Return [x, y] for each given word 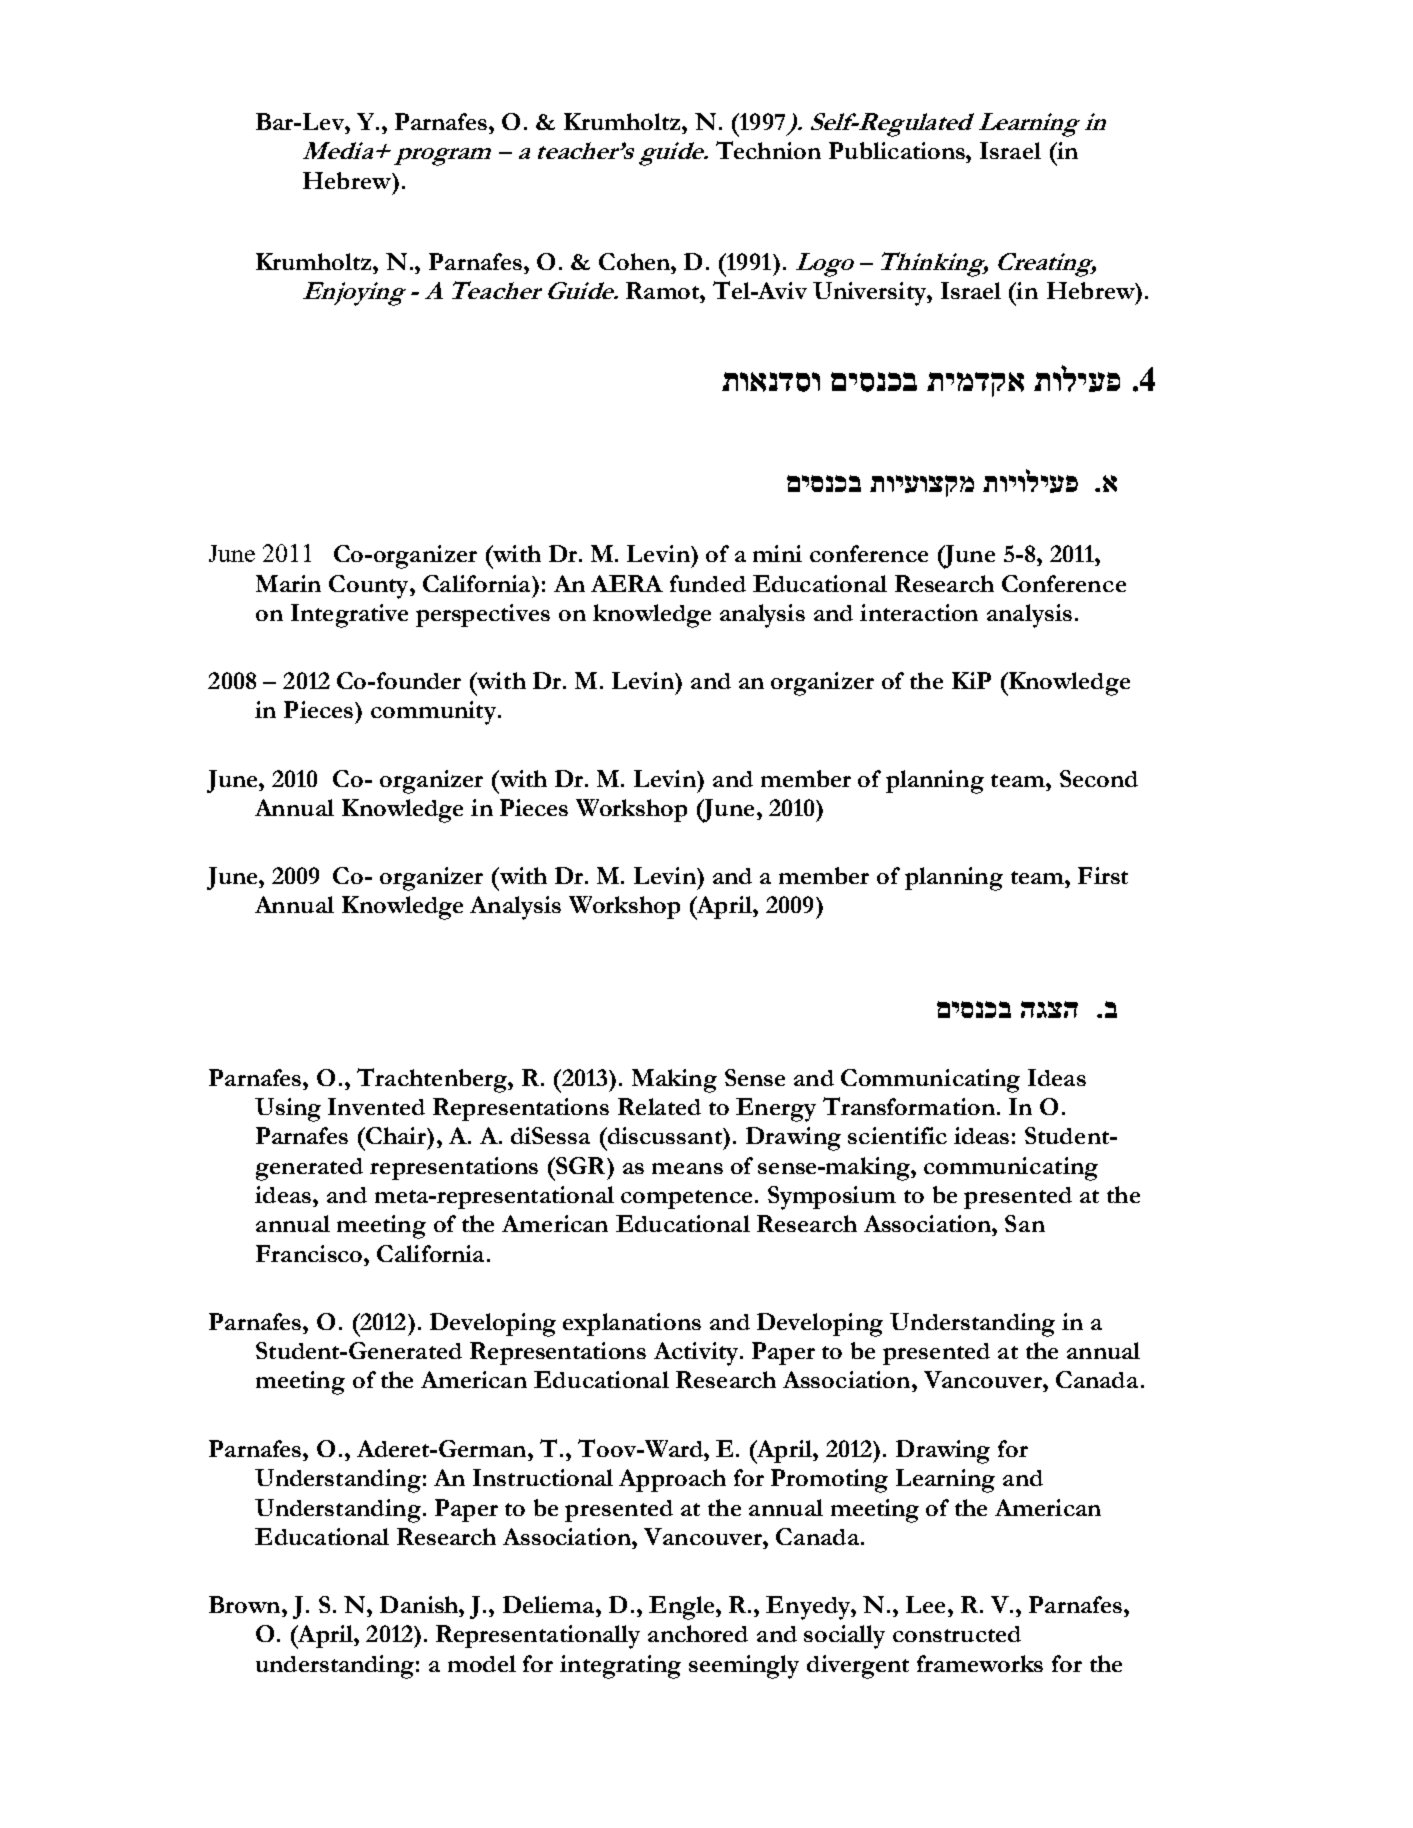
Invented [376, 1106]
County [370, 587]
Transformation [909, 1106]
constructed [957, 1634]
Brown [246, 1604]
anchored [698, 1633]
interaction [919, 612]
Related [659, 1106]
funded [708, 583]
